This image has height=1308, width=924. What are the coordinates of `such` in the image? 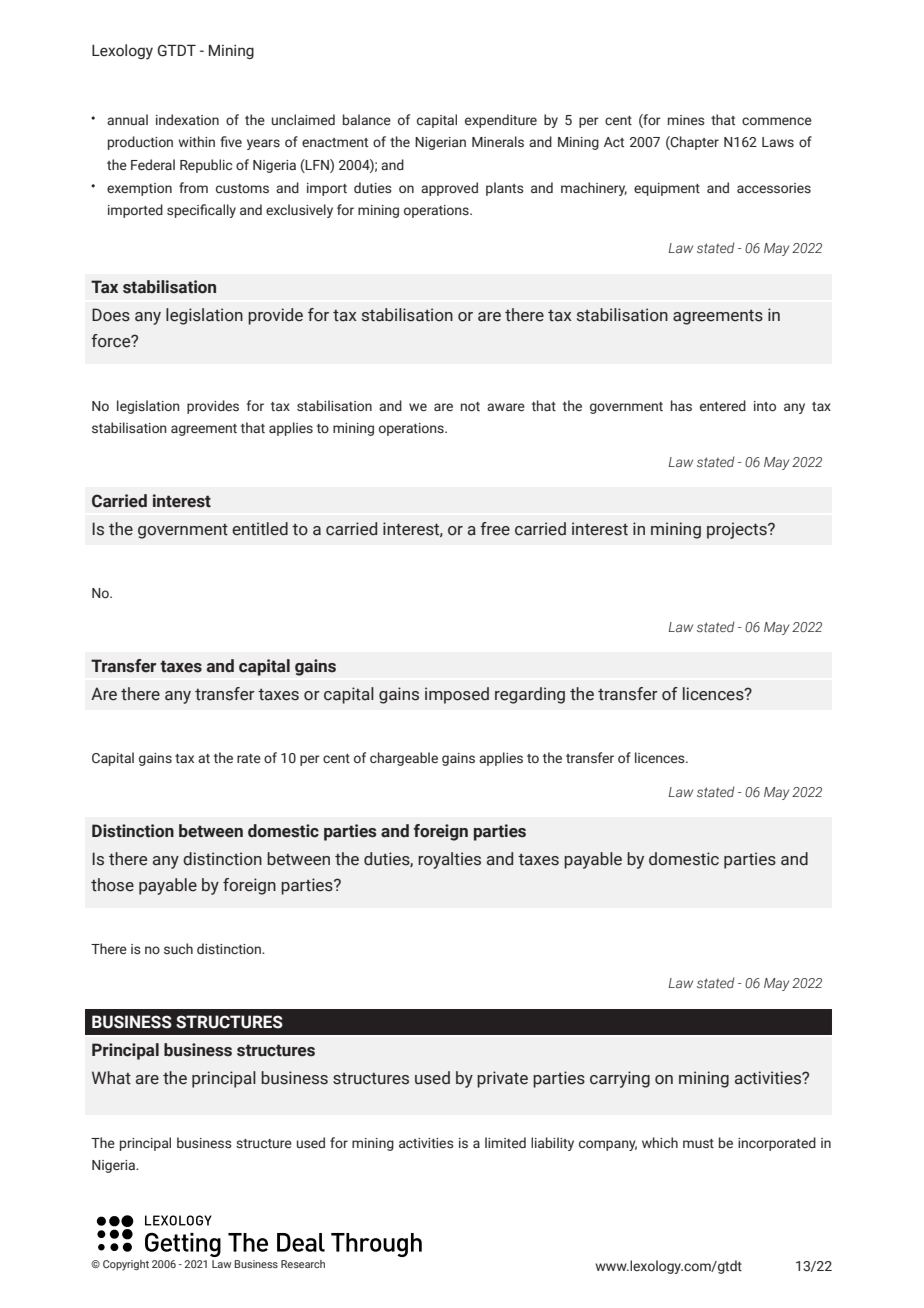 It's located at (178, 948).
